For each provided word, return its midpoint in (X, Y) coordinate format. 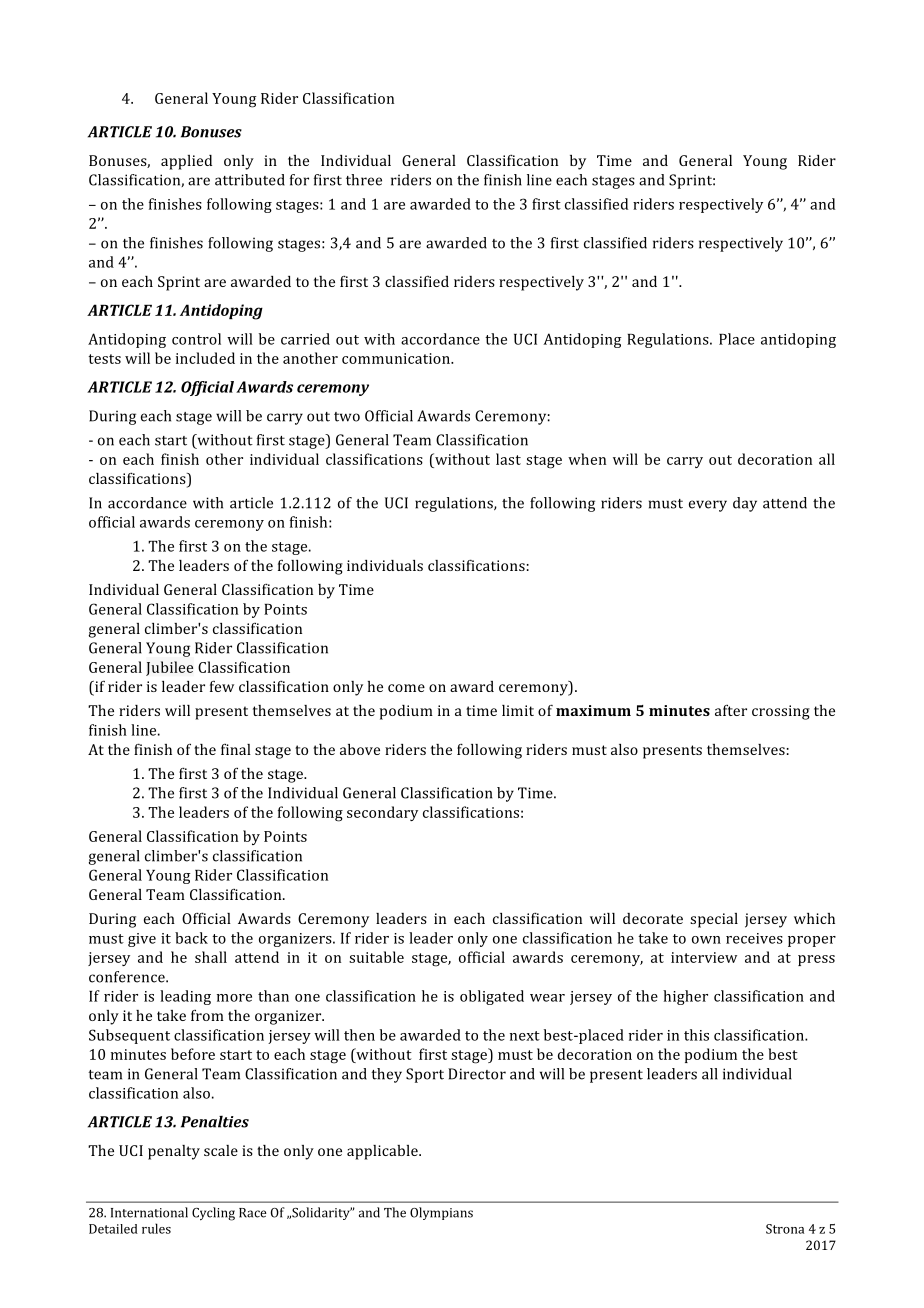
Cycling (213, 1214)
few (222, 686)
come (406, 688)
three (364, 180)
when (587, 459)
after (731, 710)
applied (186, 162)
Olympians (441, 1213)
